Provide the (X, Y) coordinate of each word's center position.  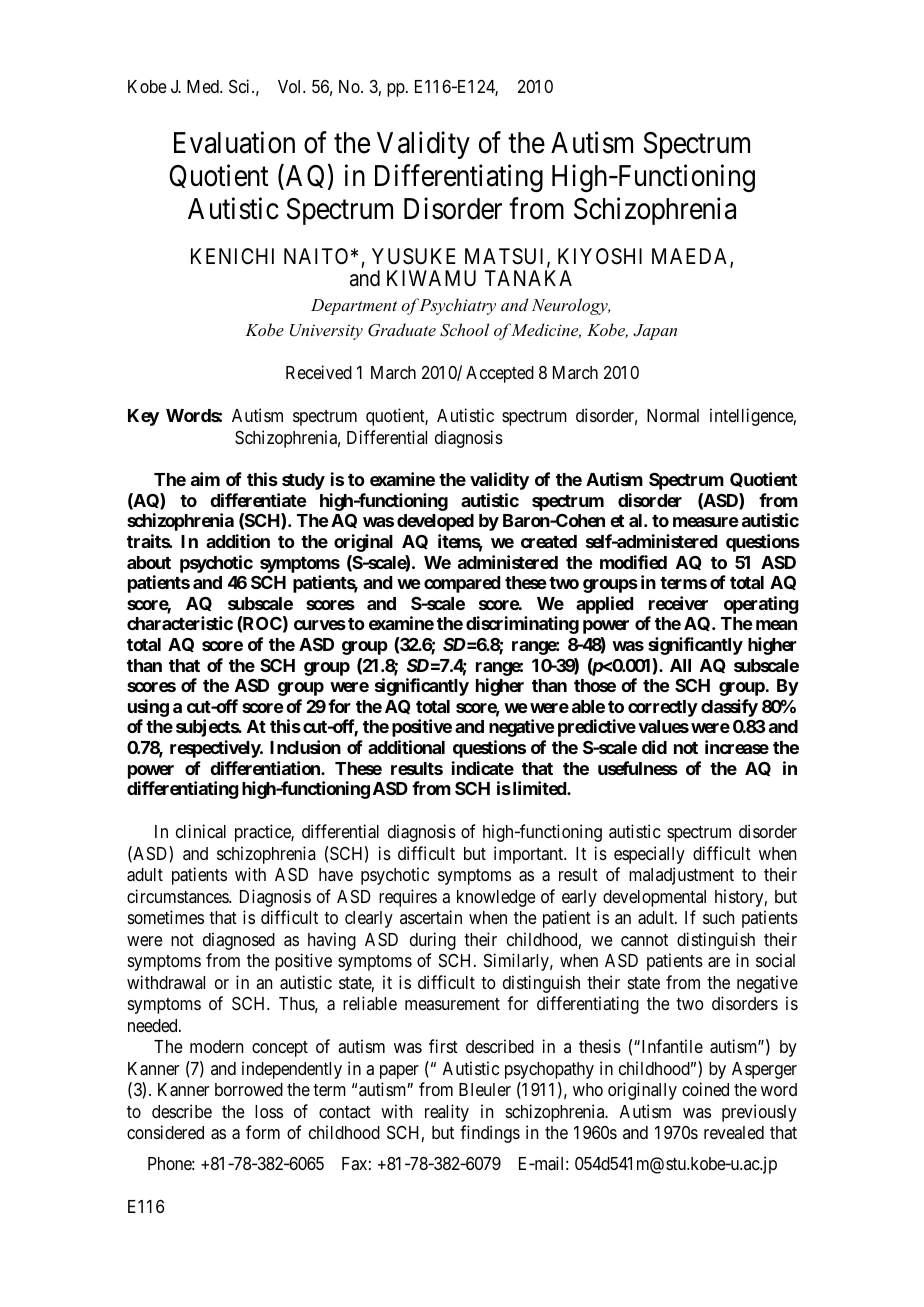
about (149, 562)
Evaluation (234, 143)
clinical (201, 831)
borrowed (249, 1089)
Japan (655, 332)
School (464, 330)
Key (143, 417)
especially (649, 855)
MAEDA (691, 257)
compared (462, 584)
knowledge (496, 898)
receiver (678, 603)
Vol (291, 86)
